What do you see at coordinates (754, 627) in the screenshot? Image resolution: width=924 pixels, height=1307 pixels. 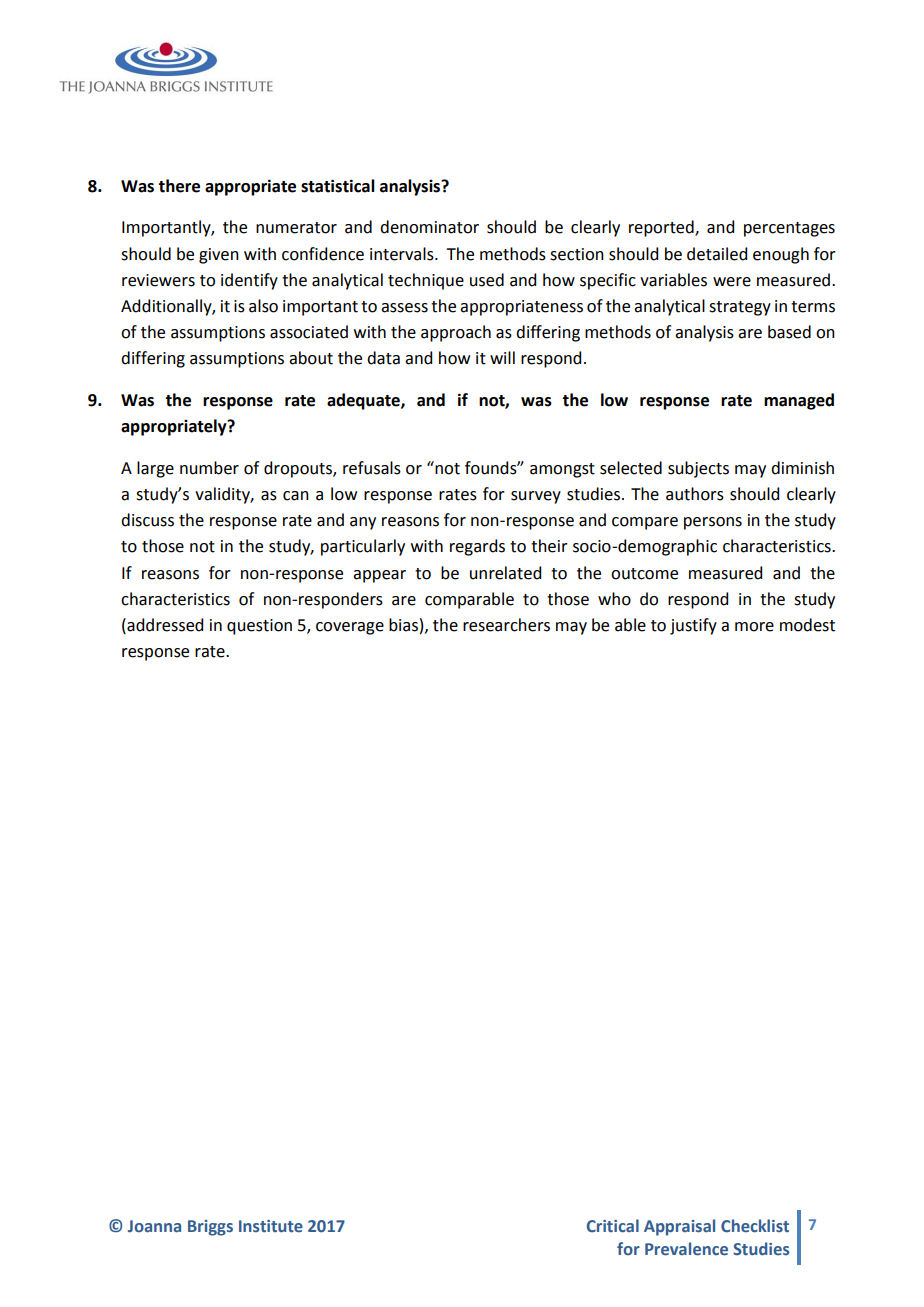 I see `more` at bounding box center [754, 627].
